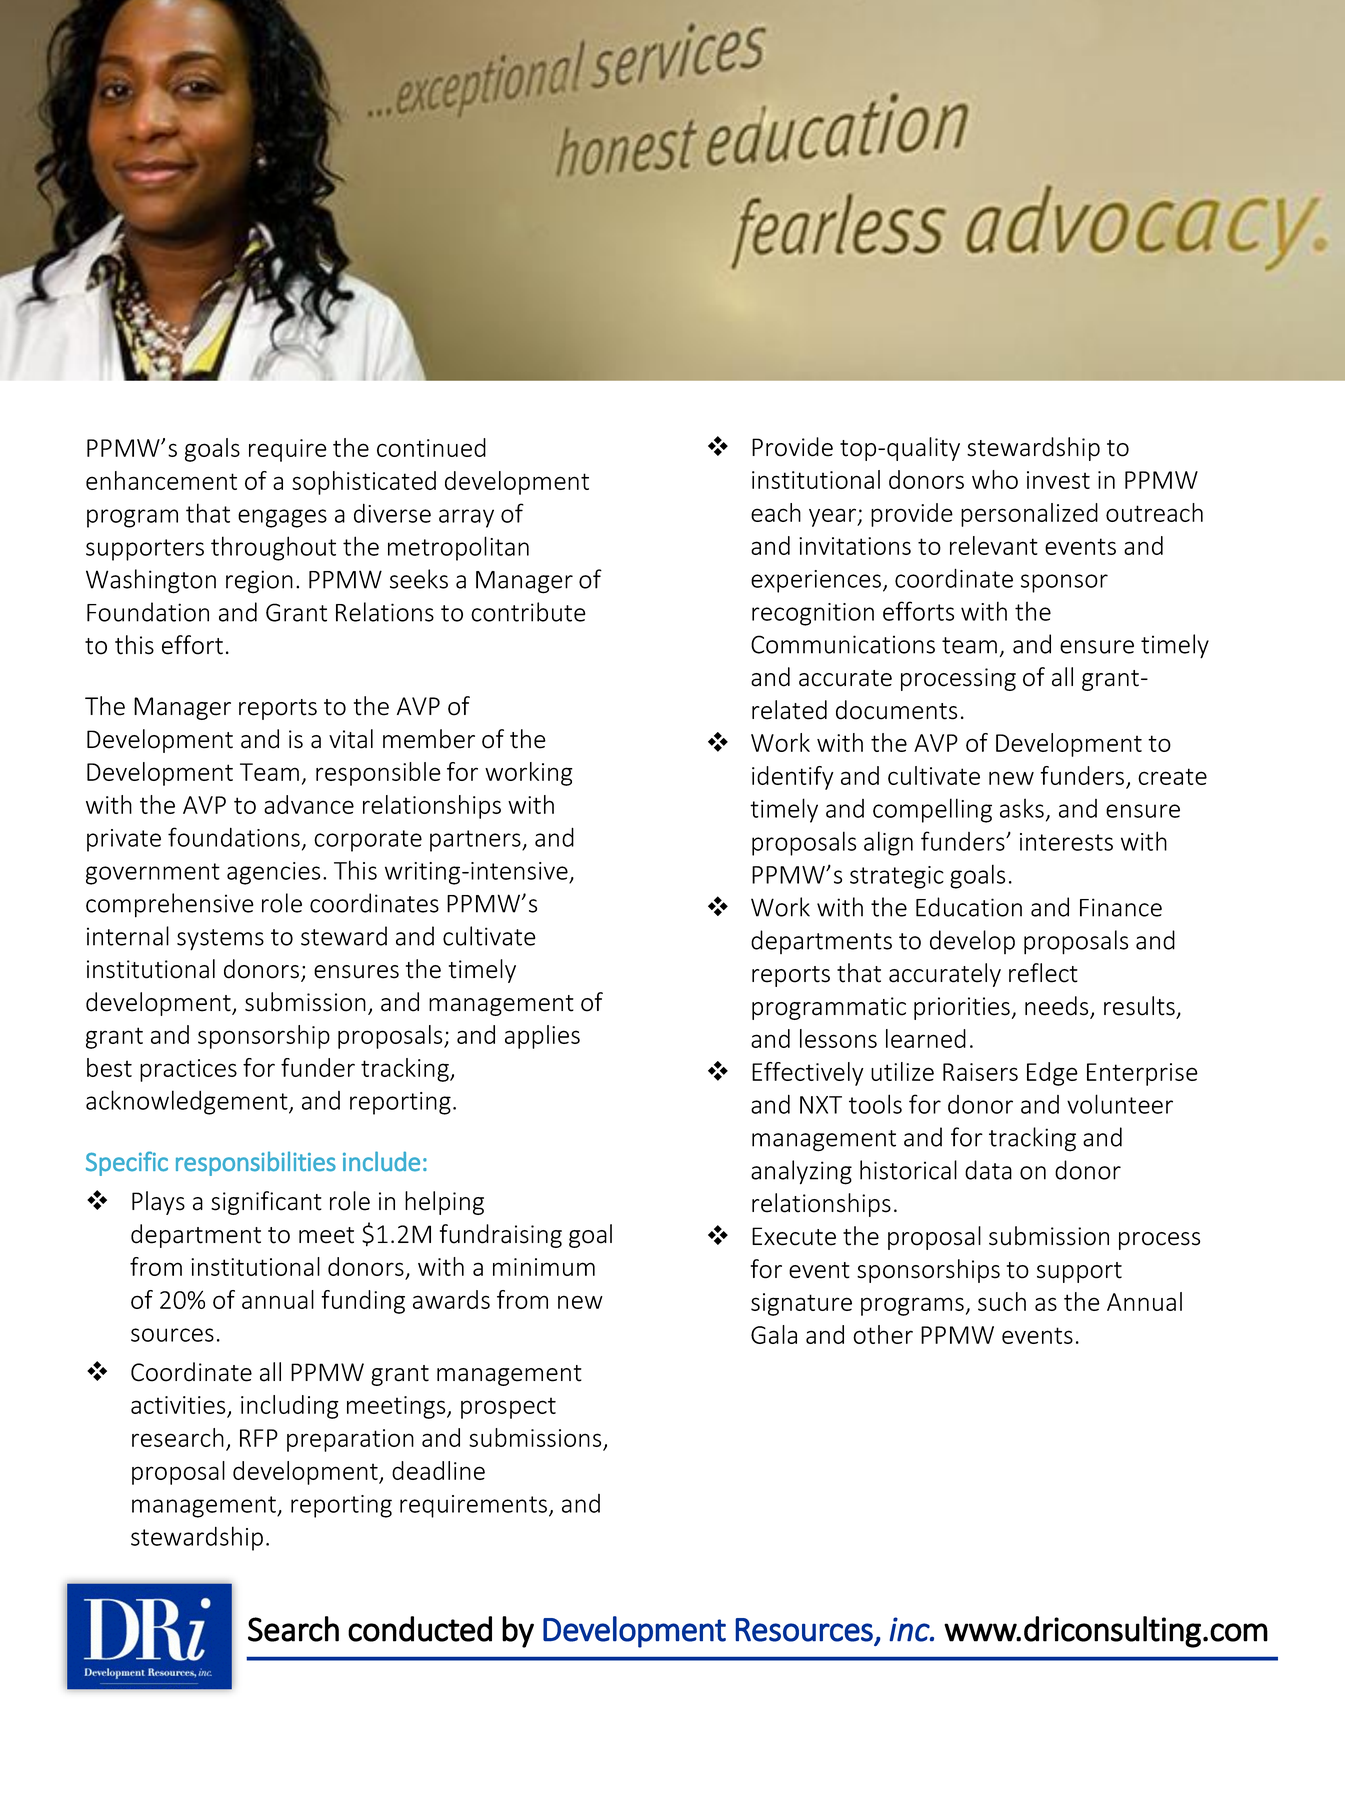 This screenshot has height=1793, width=1345. I want to click on data, so click(988, 1170).
